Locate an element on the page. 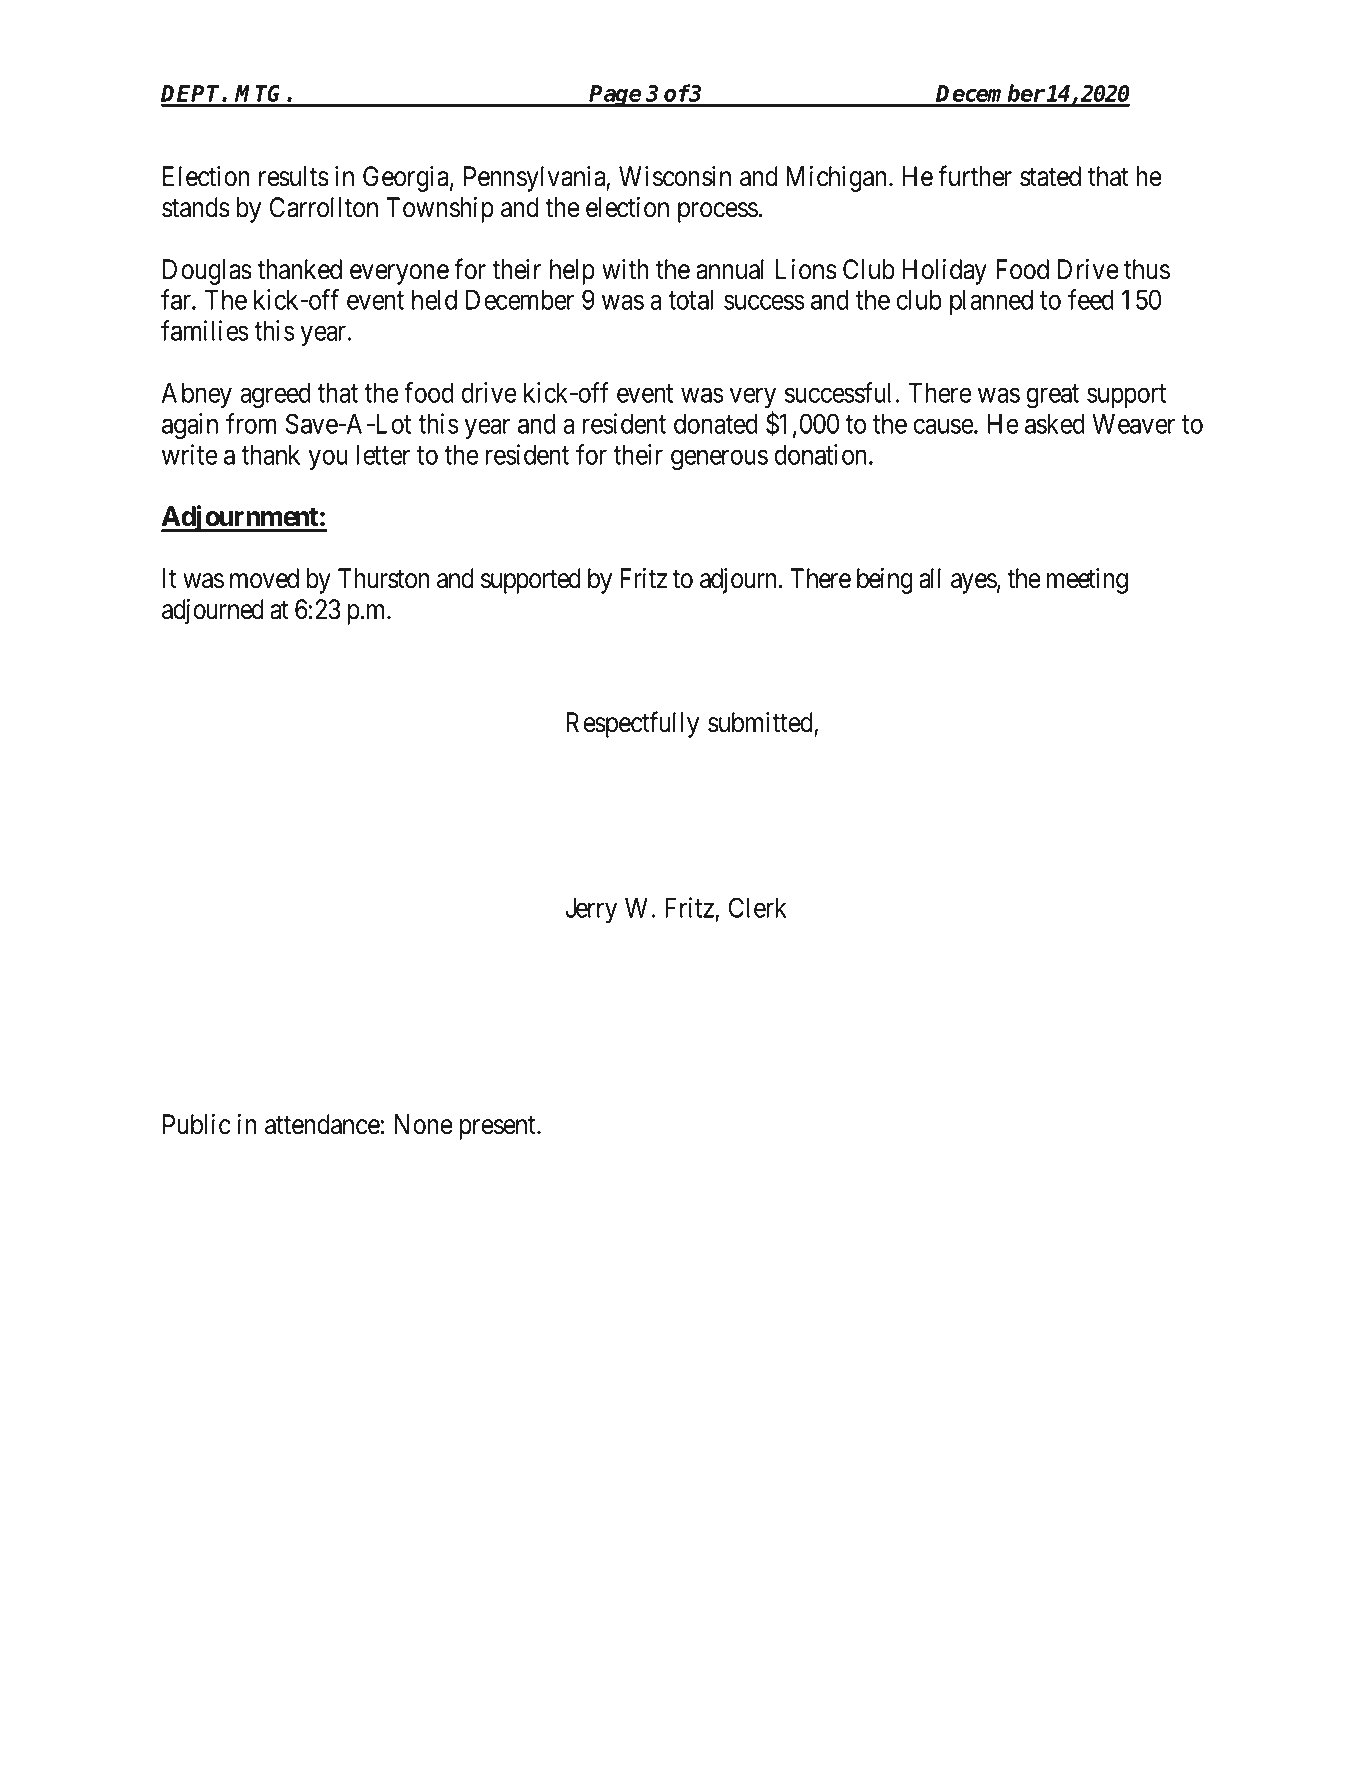  stated is located at coordinates (1050, 176).
